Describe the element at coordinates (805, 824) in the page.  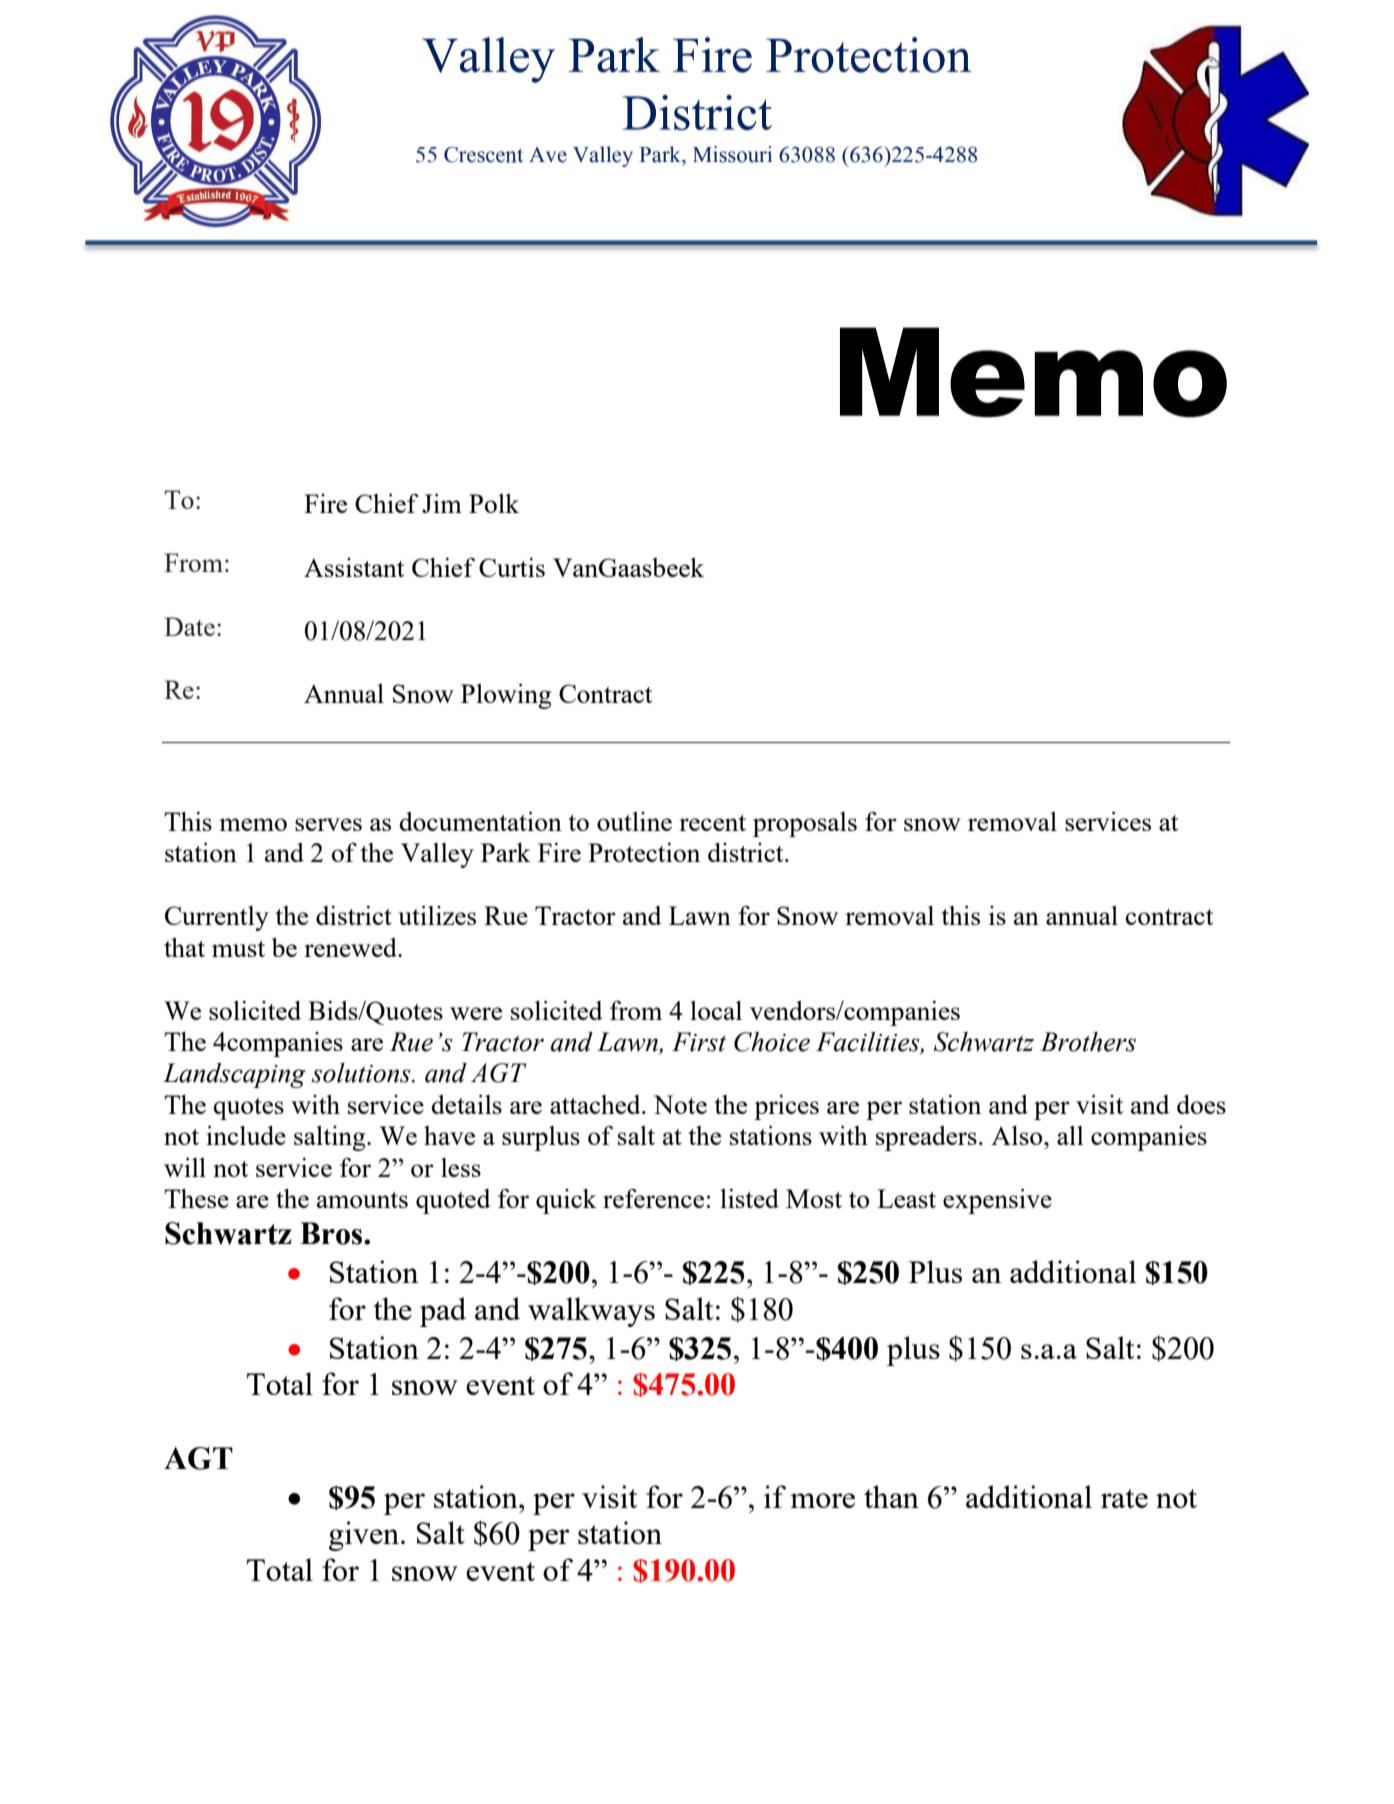
I see `proposals` at that location.
